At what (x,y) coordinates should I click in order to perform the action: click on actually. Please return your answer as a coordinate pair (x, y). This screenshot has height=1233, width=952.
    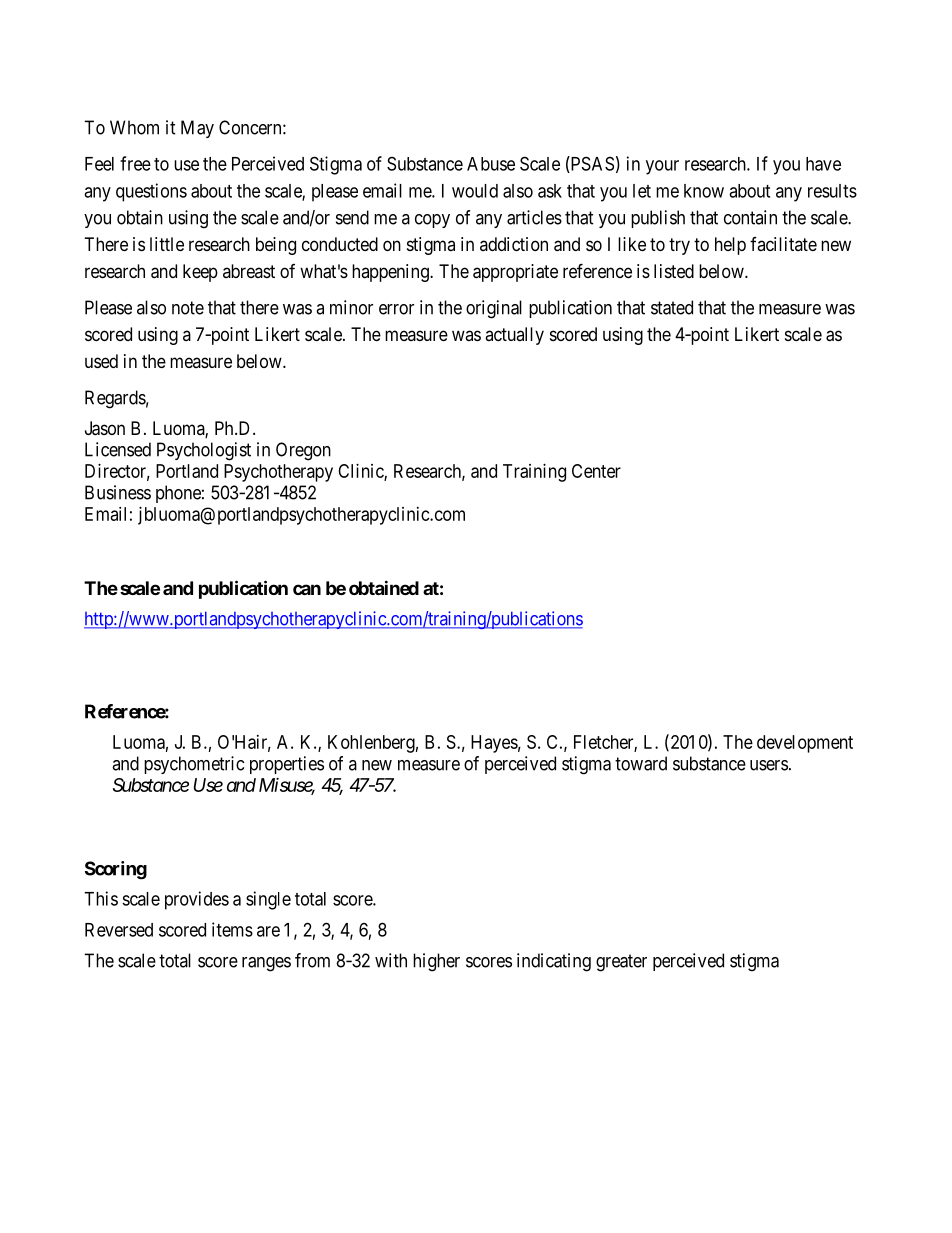
    Looking at the image, I should click on (514, 336).
